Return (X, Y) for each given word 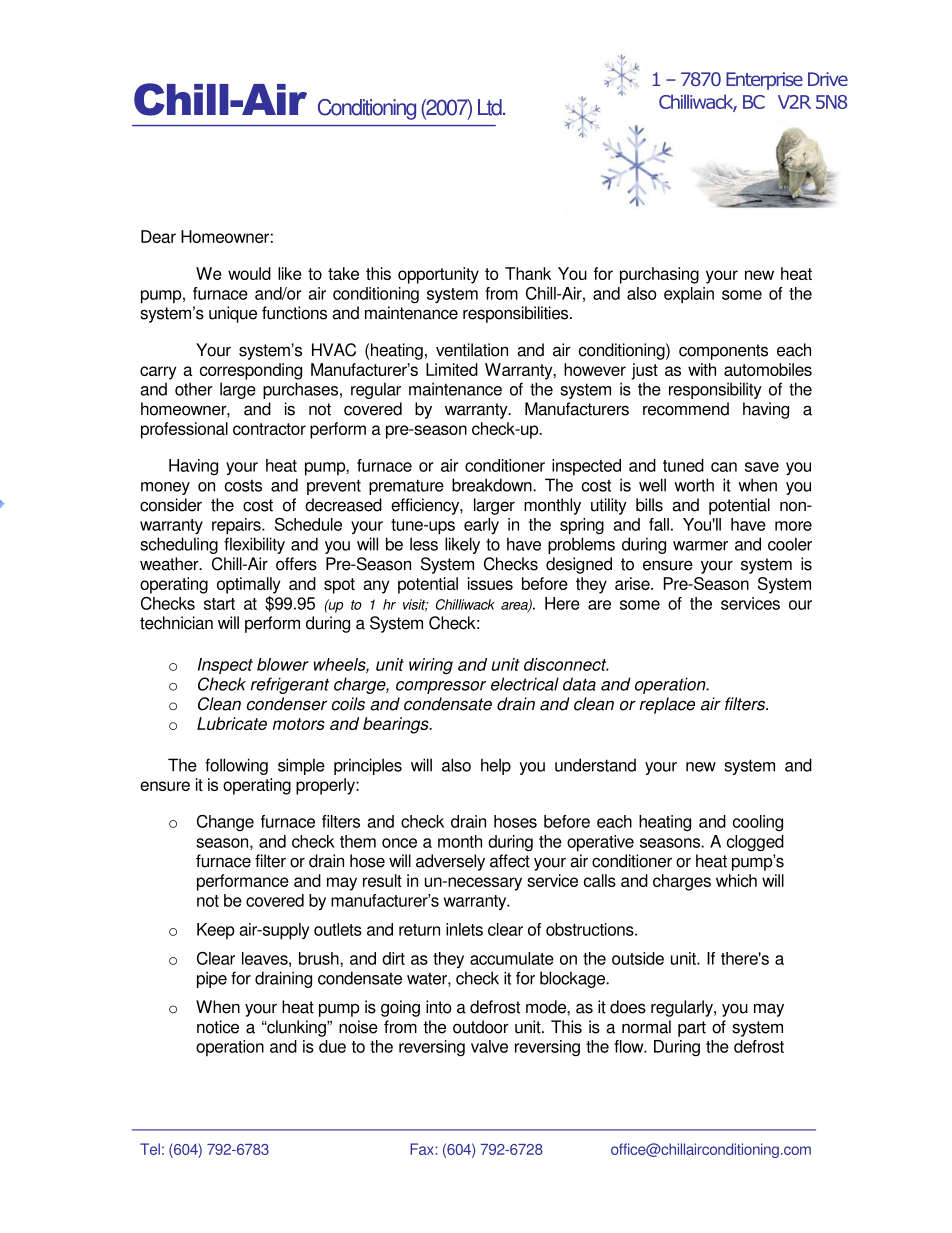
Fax (423, 1149)
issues (490, 583)
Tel (150, 1149)
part (692, 1029)
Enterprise (764, 81)
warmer (700, 546)
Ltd (491, 107)
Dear (158, 236)
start (219, 604)
